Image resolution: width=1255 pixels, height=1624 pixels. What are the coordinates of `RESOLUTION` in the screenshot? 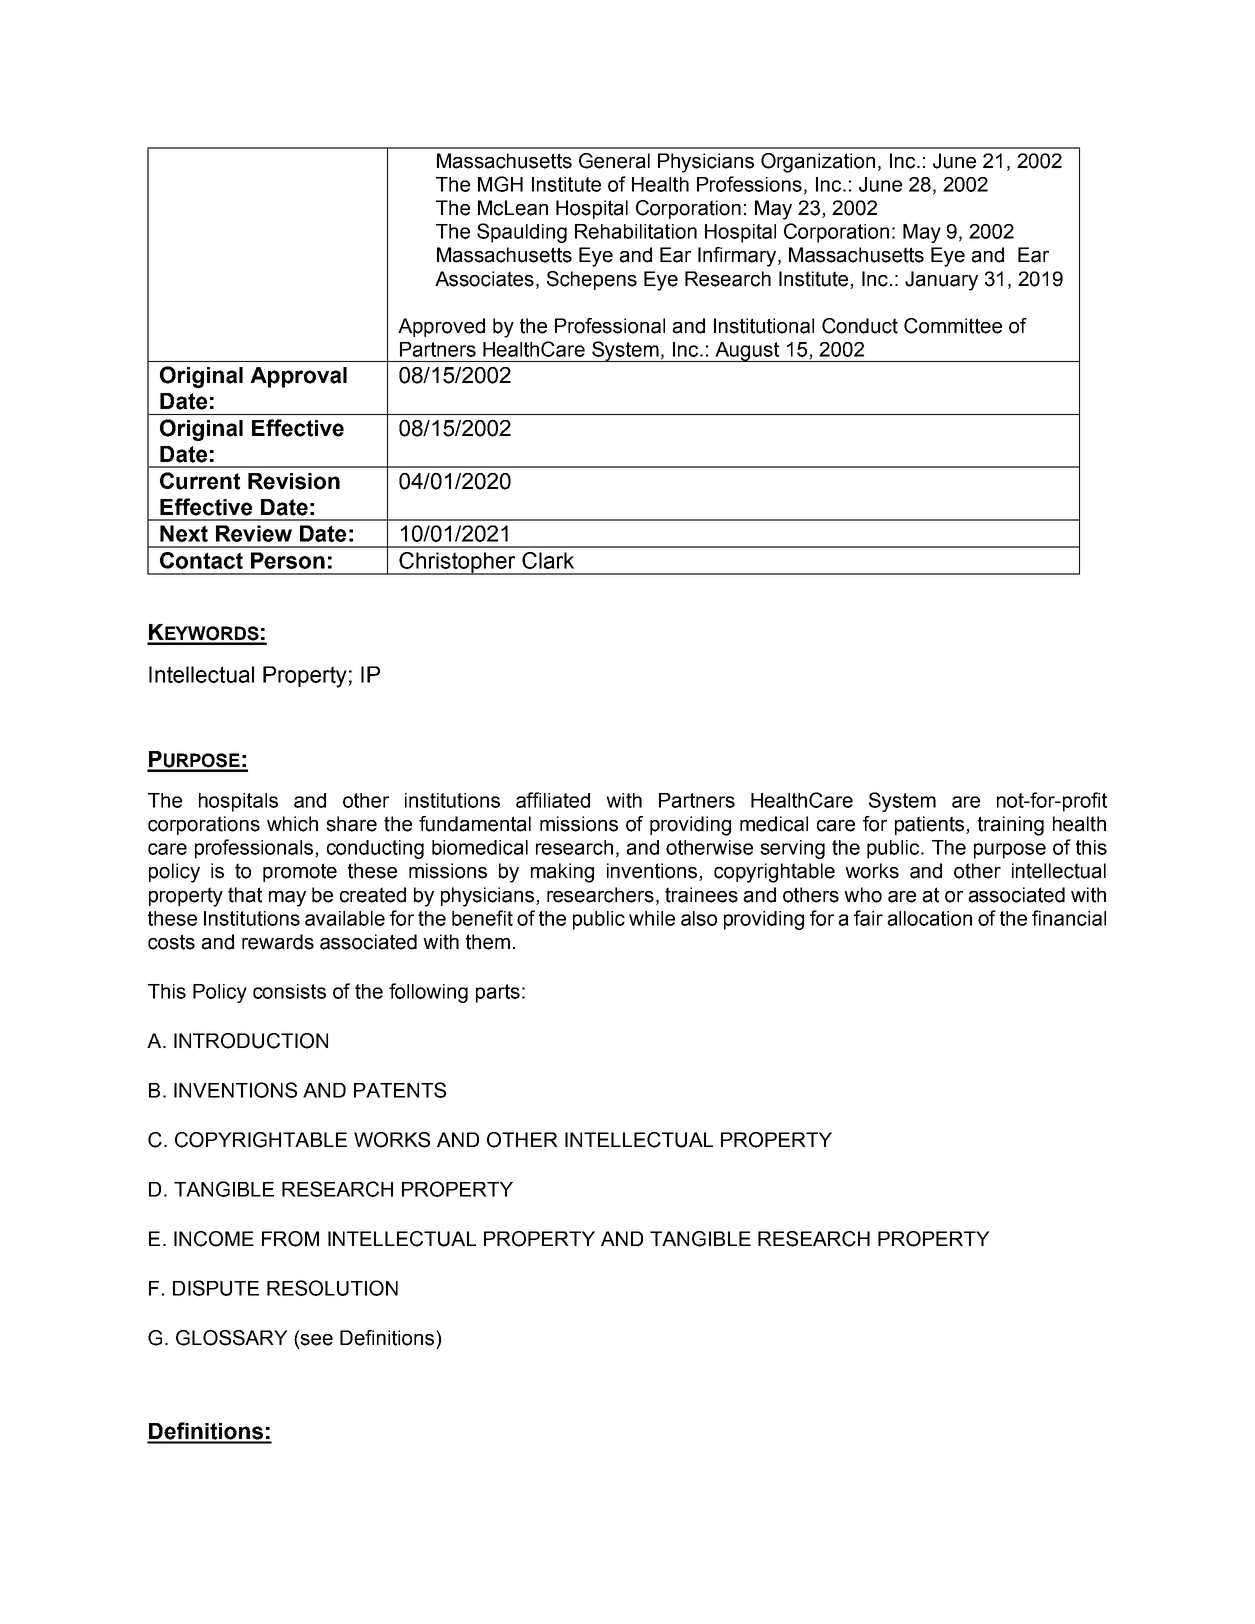 It's located at (332, 1288).
